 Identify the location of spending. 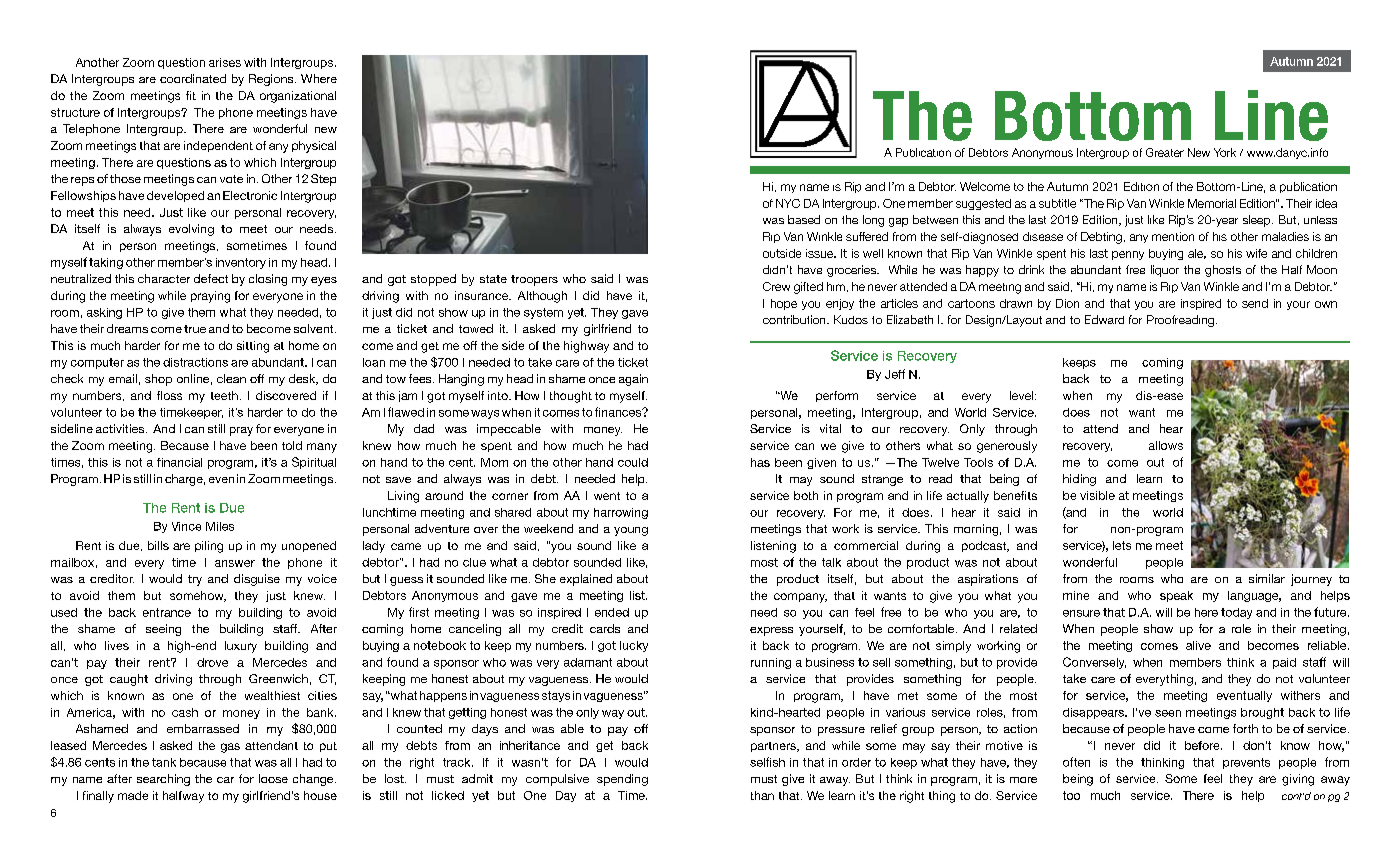
(622, 780).
